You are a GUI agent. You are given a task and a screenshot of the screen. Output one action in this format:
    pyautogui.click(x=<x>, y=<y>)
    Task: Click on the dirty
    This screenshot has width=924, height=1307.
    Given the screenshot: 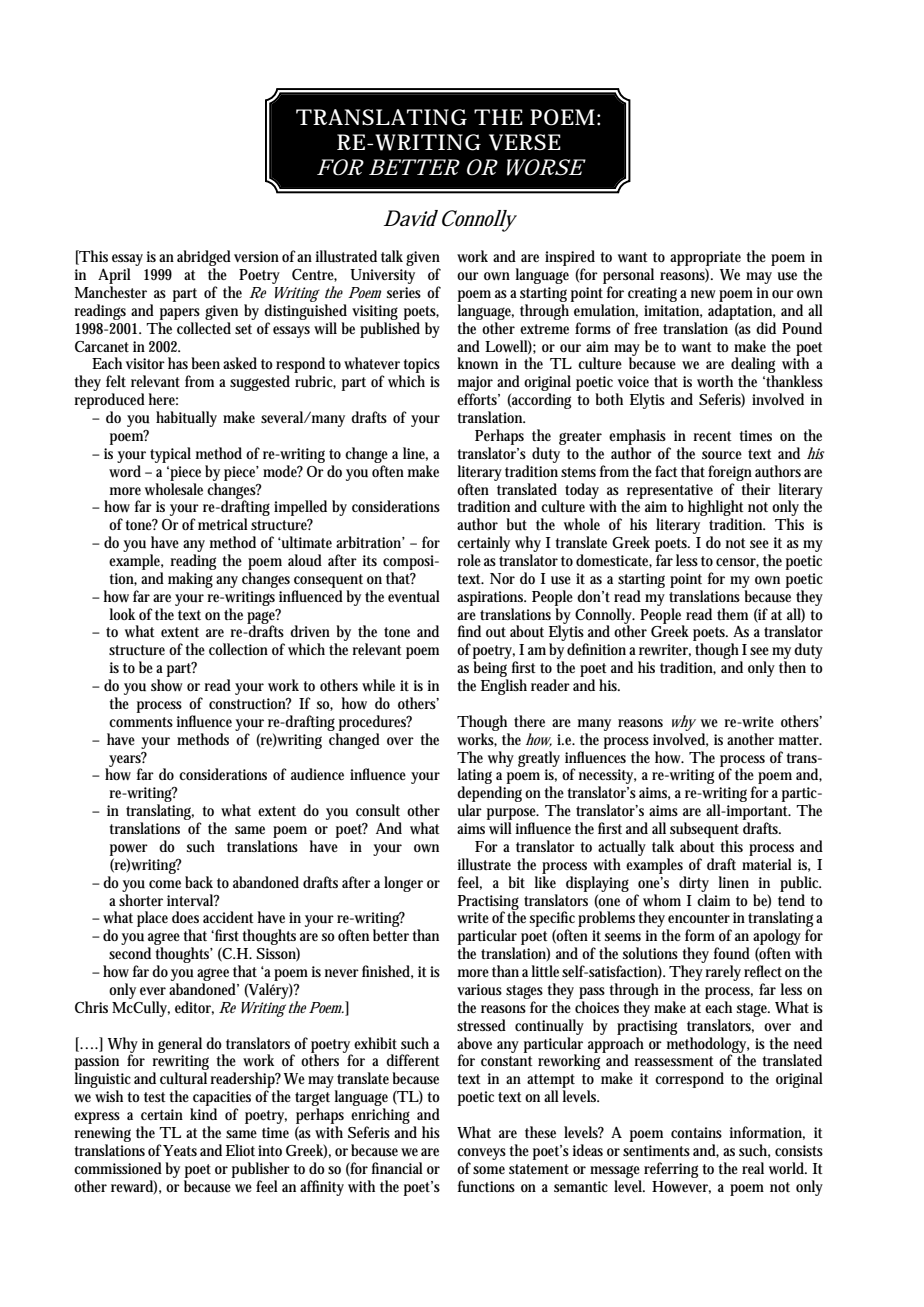 What is the action you would take?
    pyautogui.click(x=694, y=884)
